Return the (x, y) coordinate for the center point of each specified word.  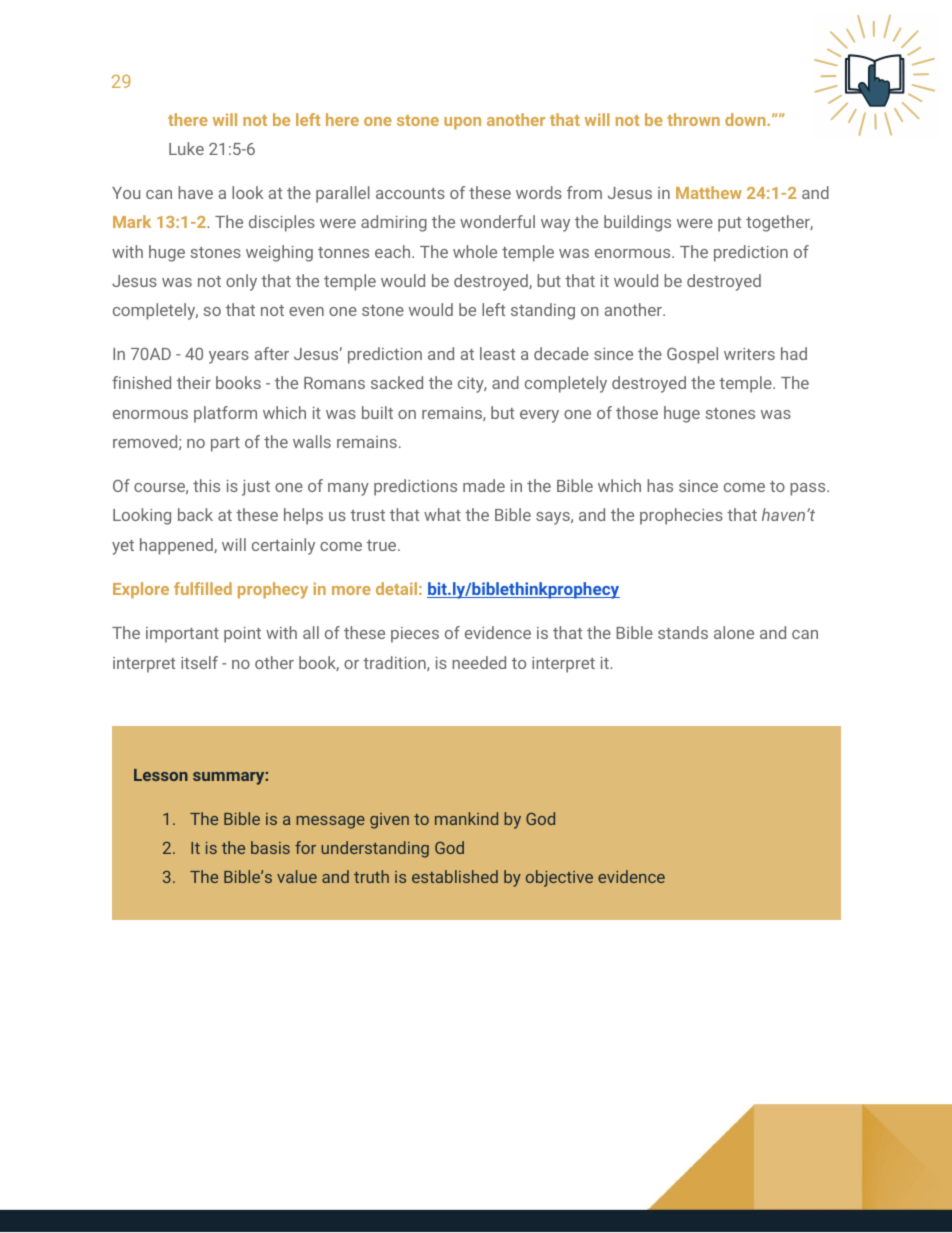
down (746, 119)
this (206, 485)
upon (462, 123)
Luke (186, 148)
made (484, 485)
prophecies (681, 516)
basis (270, 847)
